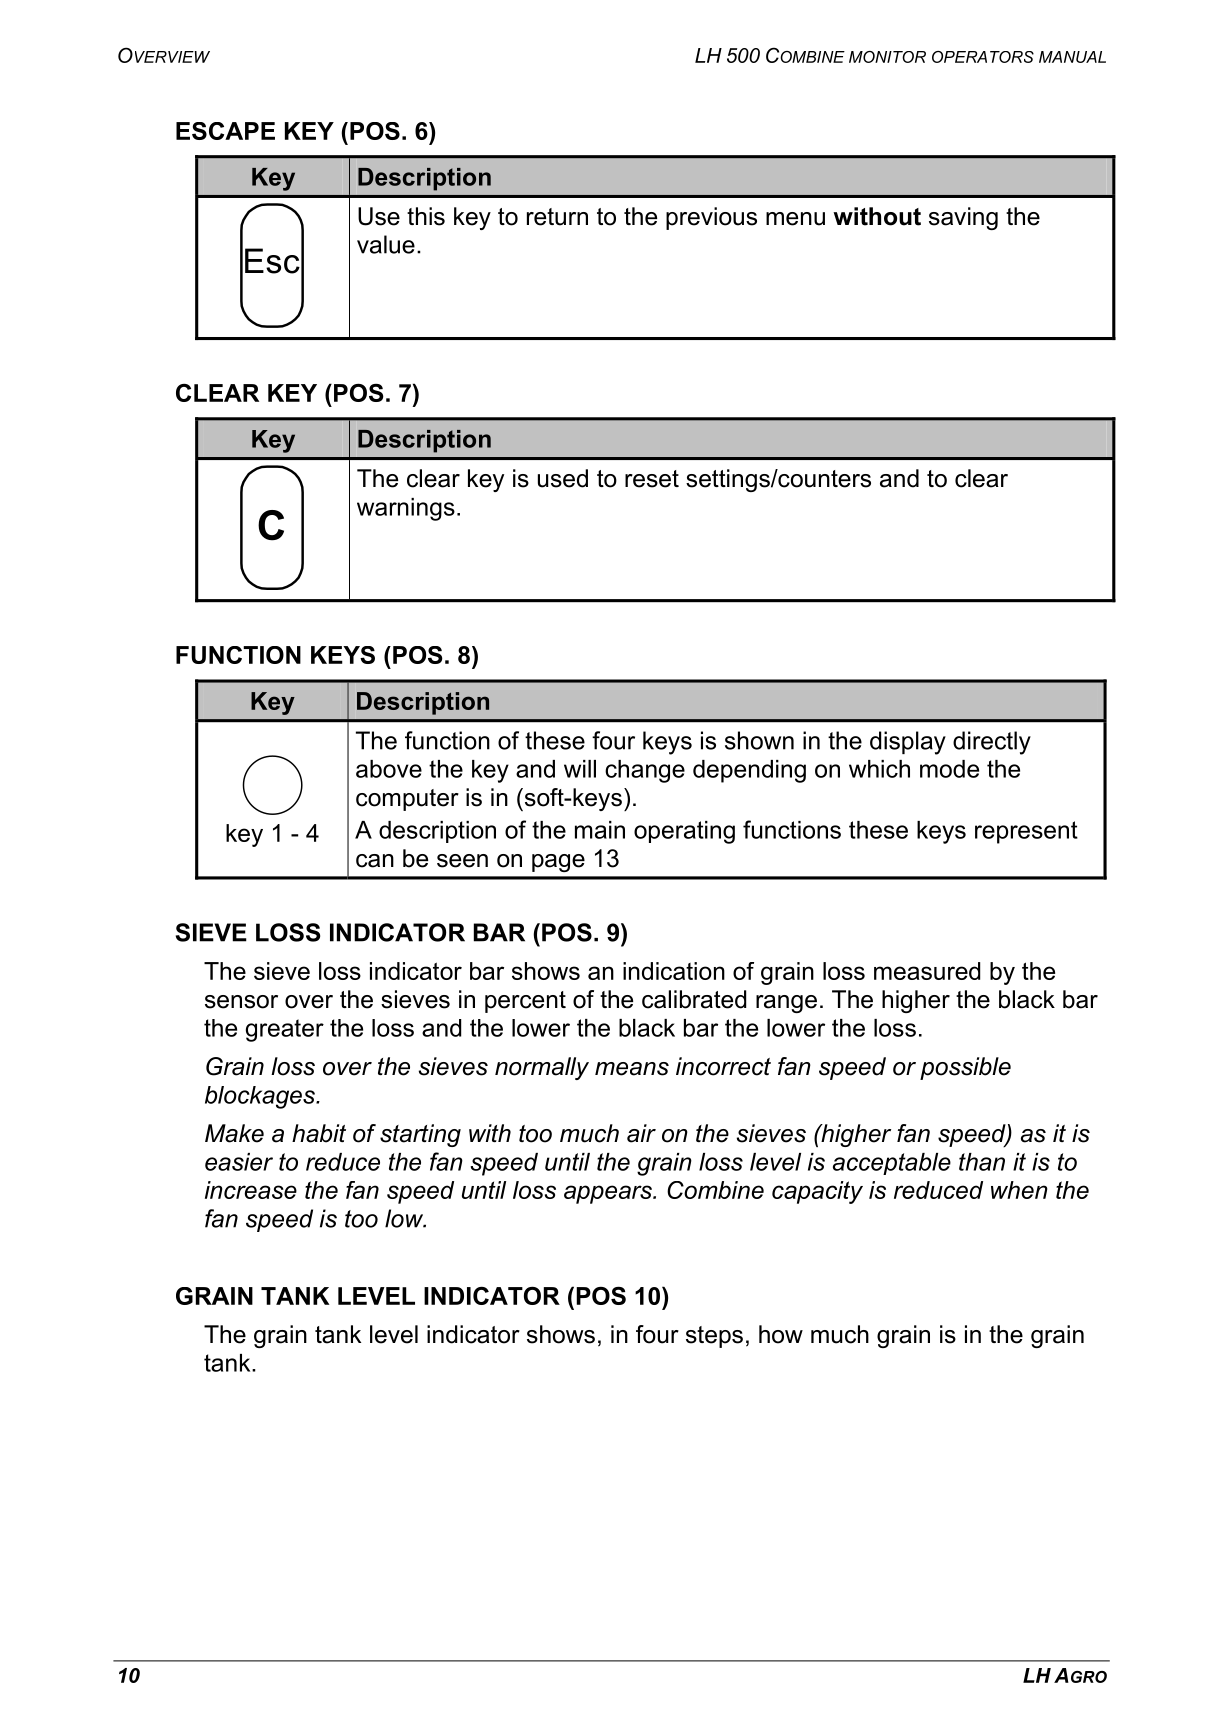 The width and height of the screenshot is (1223, 1731). Describe the element at coordinates (225, 131) in the screenshot. I see `ESCAPE` at that location.
